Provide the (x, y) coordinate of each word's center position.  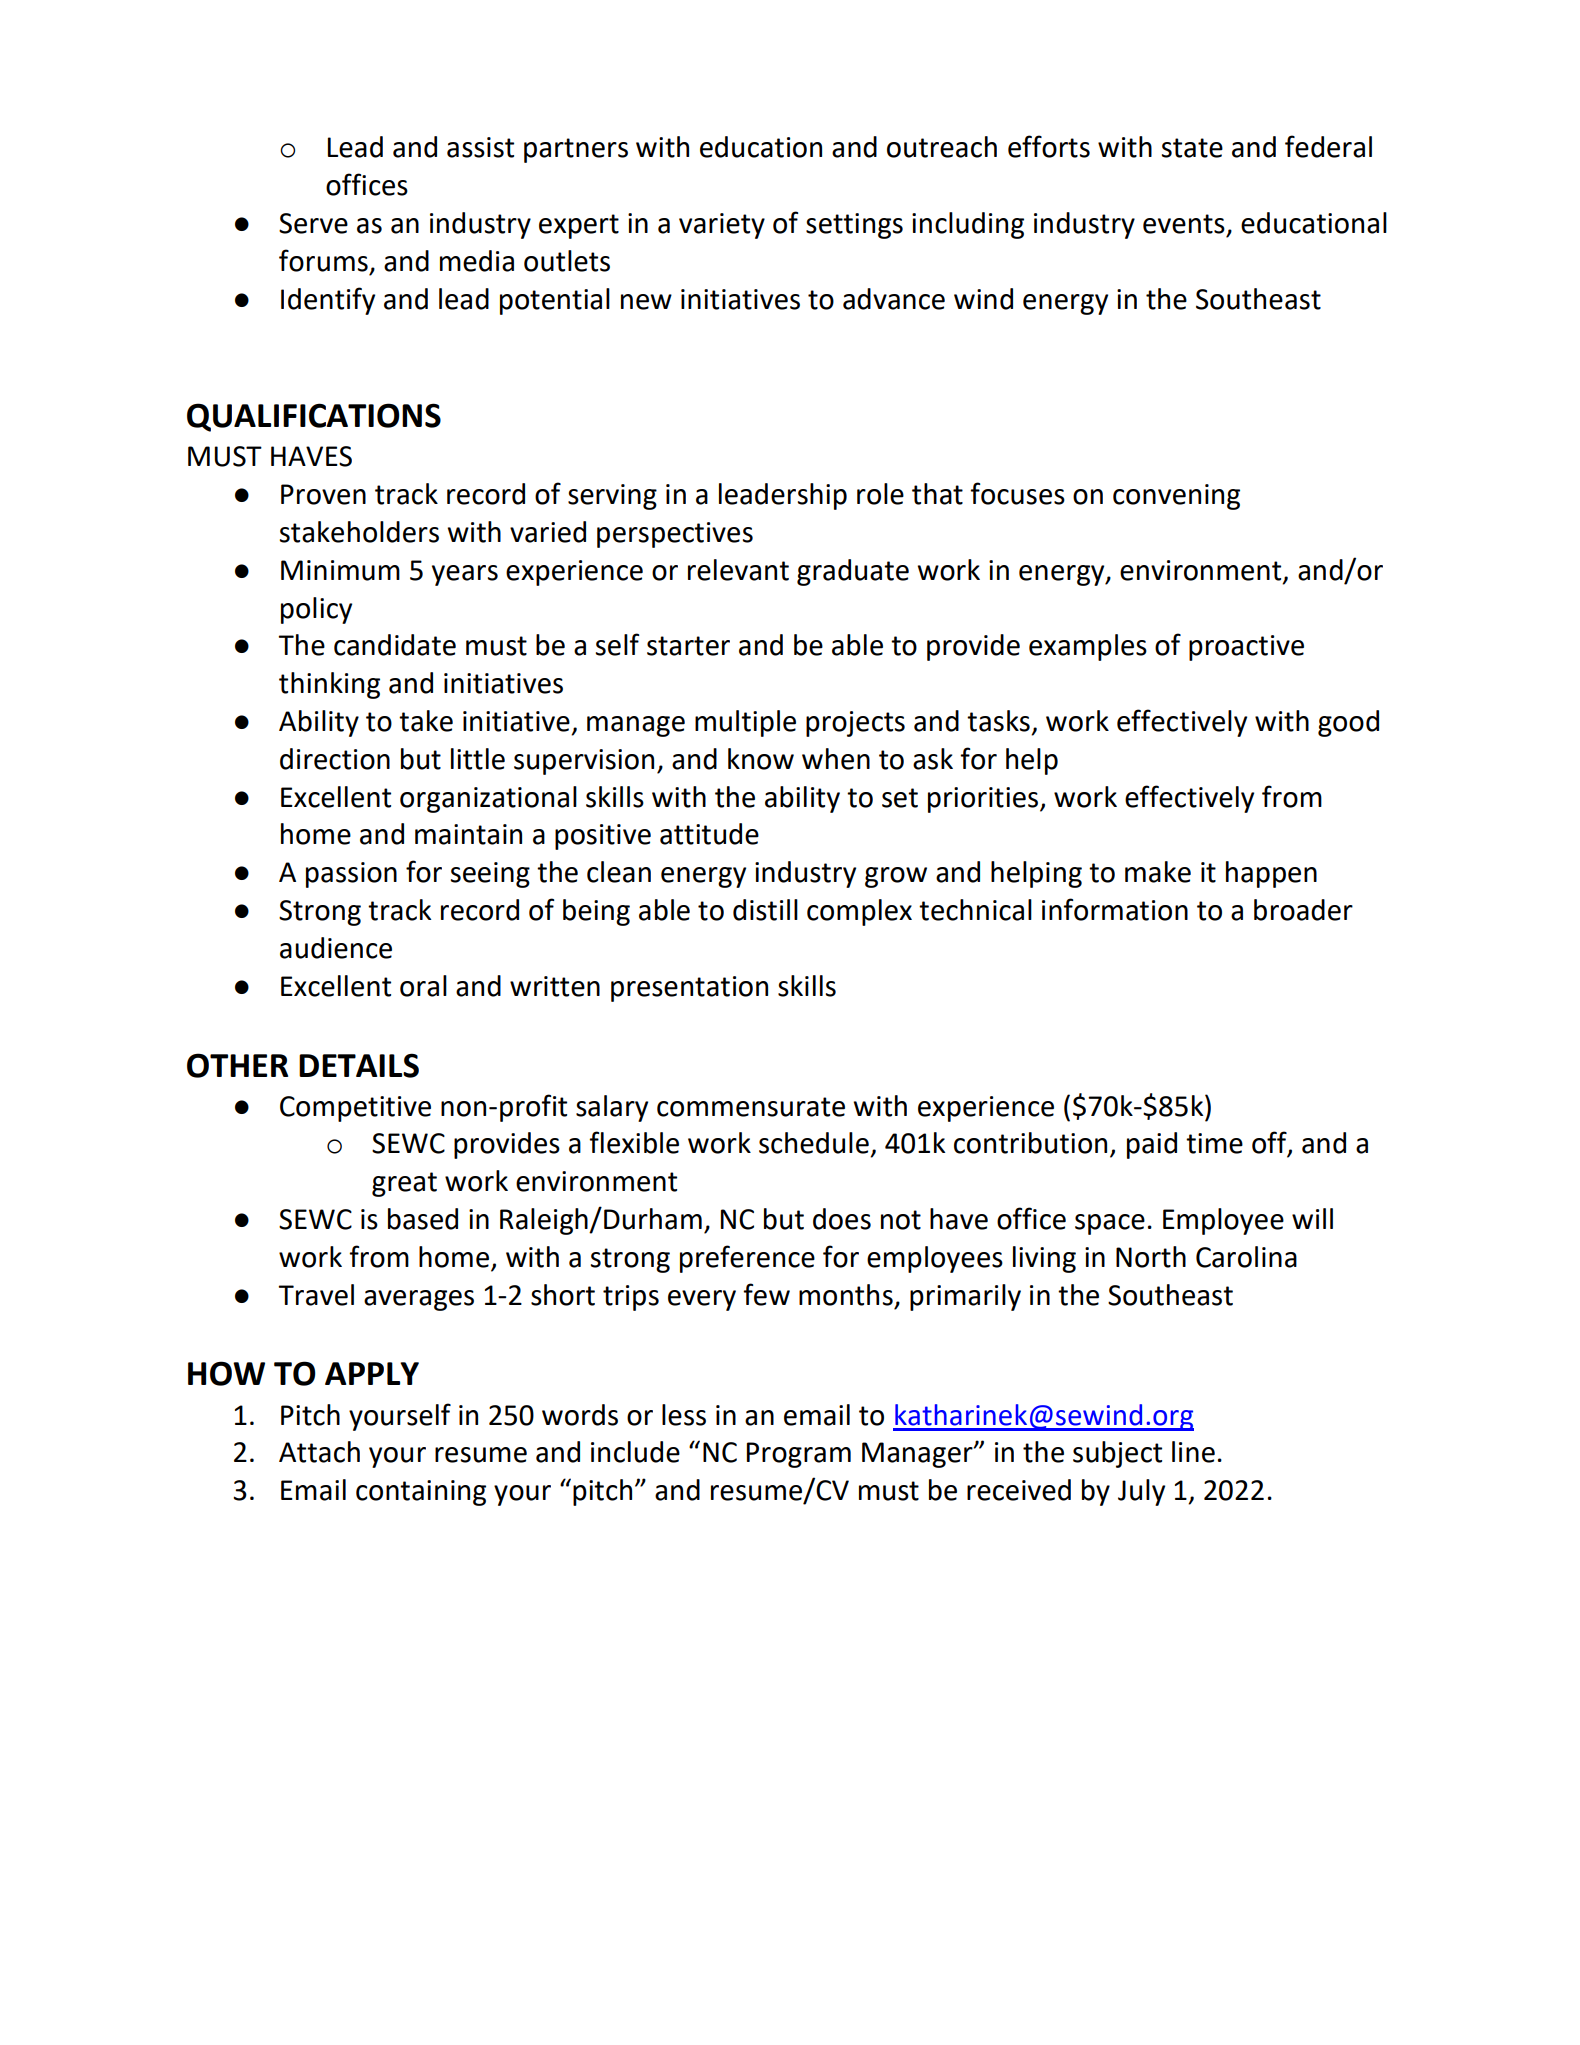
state (1192, 148)
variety (722, 226)
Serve (313, 223)
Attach (319, 1452)
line (1193, 1452)
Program (799, 1455)
